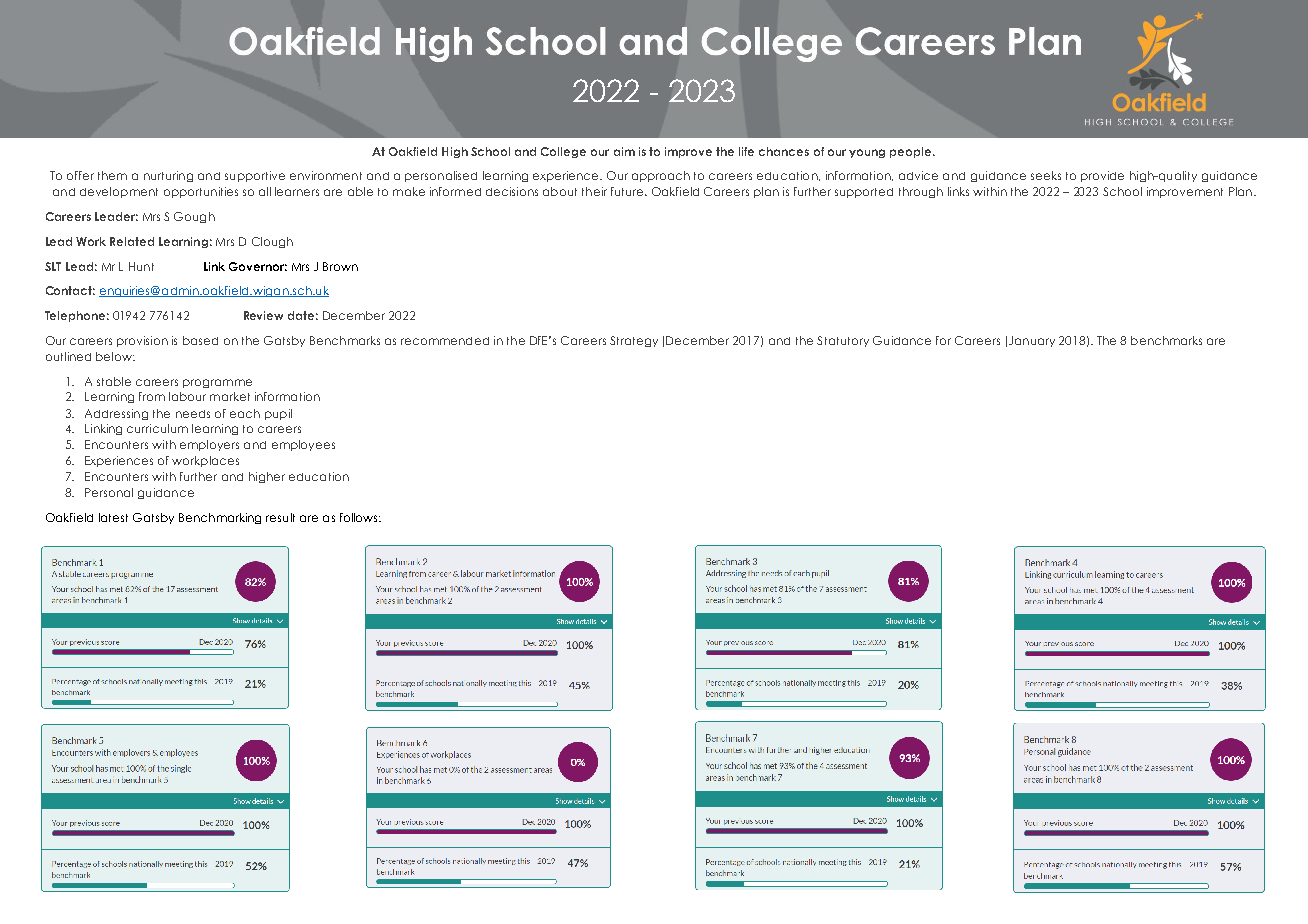 The image size is (1308, 924). I want to click on Statutory, so click(843, 341).
